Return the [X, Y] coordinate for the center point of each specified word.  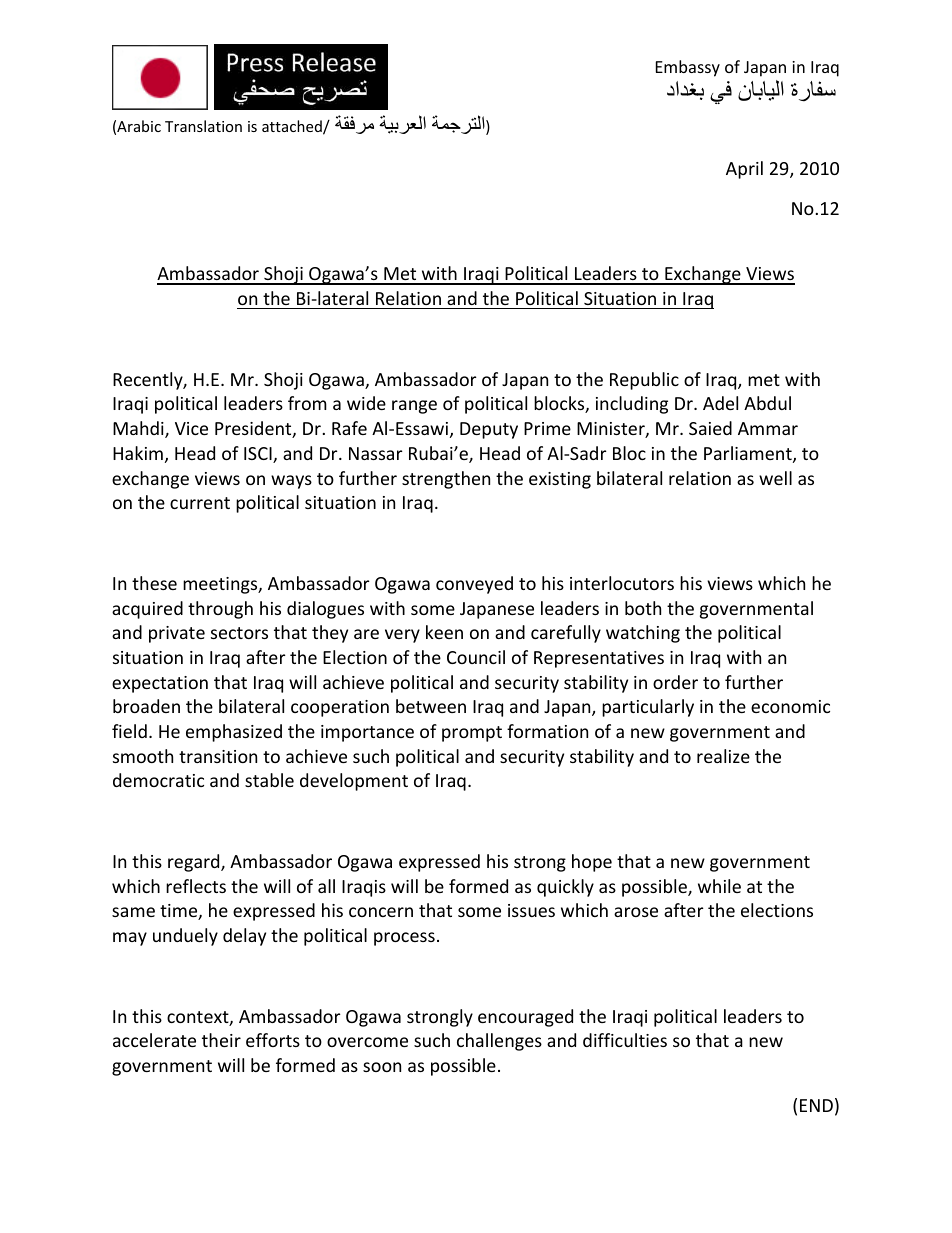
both [643, 608]
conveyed [474, 585]
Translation [203, 126]
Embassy [688, 68]
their [221, 1040]
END [816, 1105]
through [220, 610]
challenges [499, 1042]
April [744, 170]
